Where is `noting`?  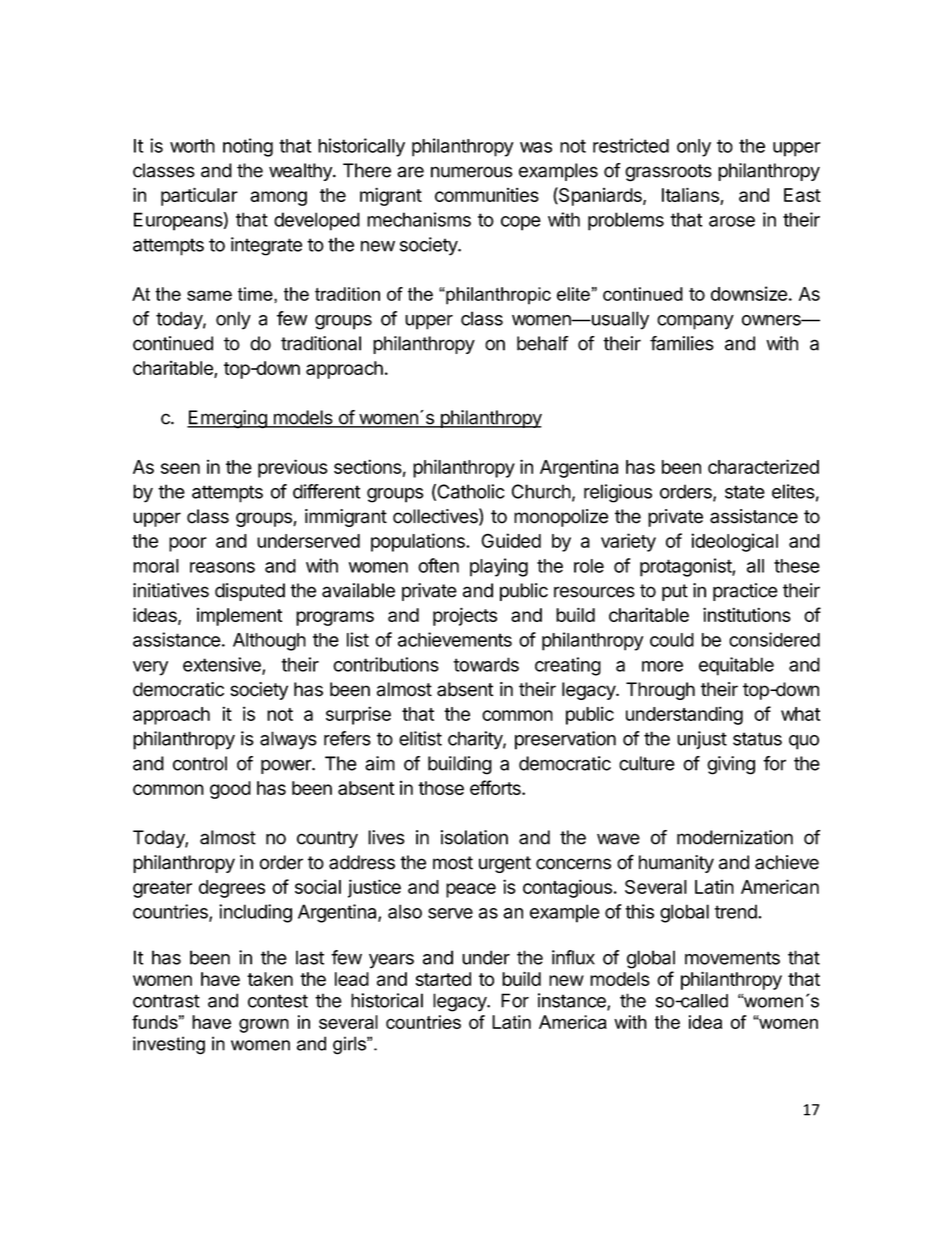 noting is located at coordinates (248, 147).
